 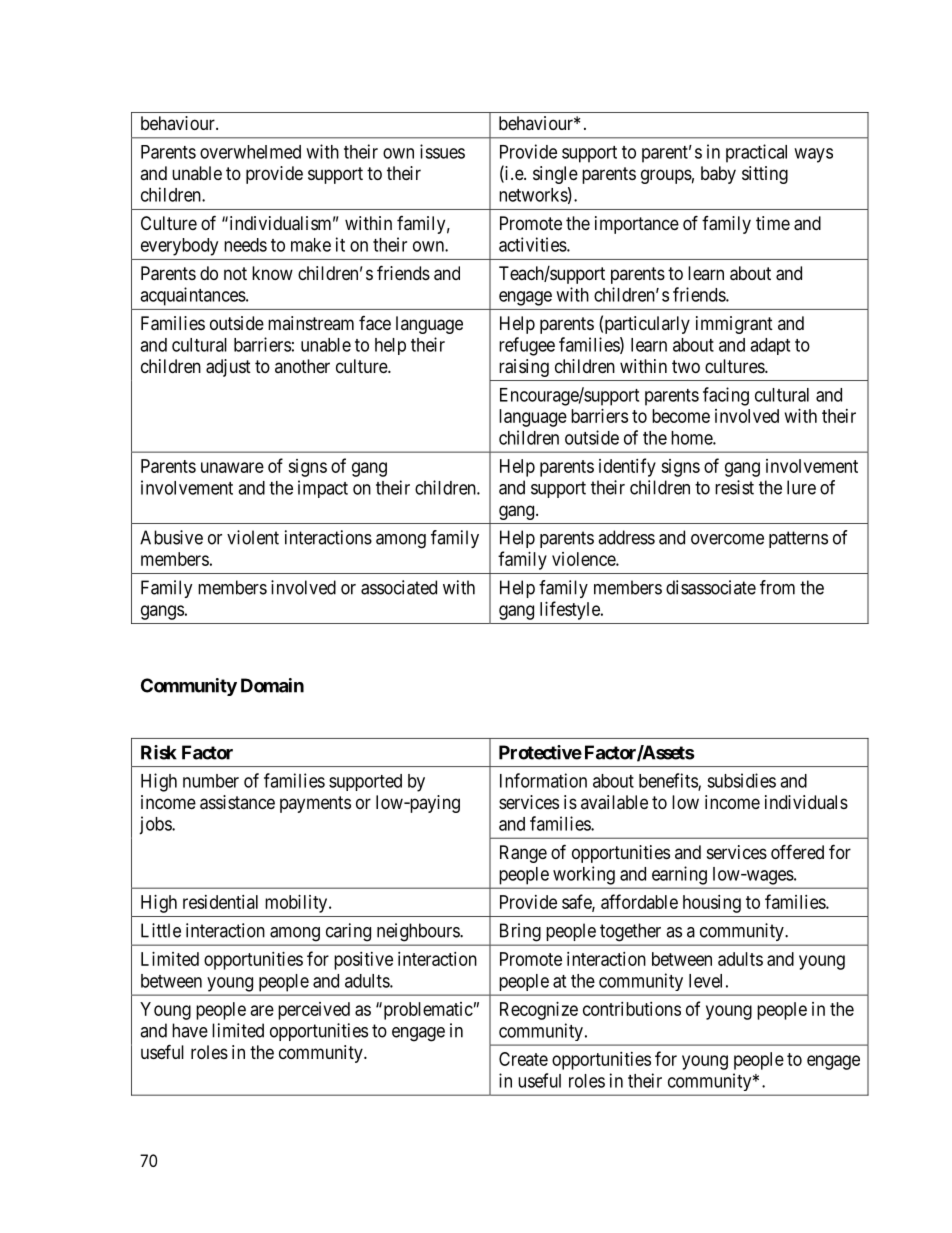 I want to click on lifestyle, so click(x=571, y=610).
